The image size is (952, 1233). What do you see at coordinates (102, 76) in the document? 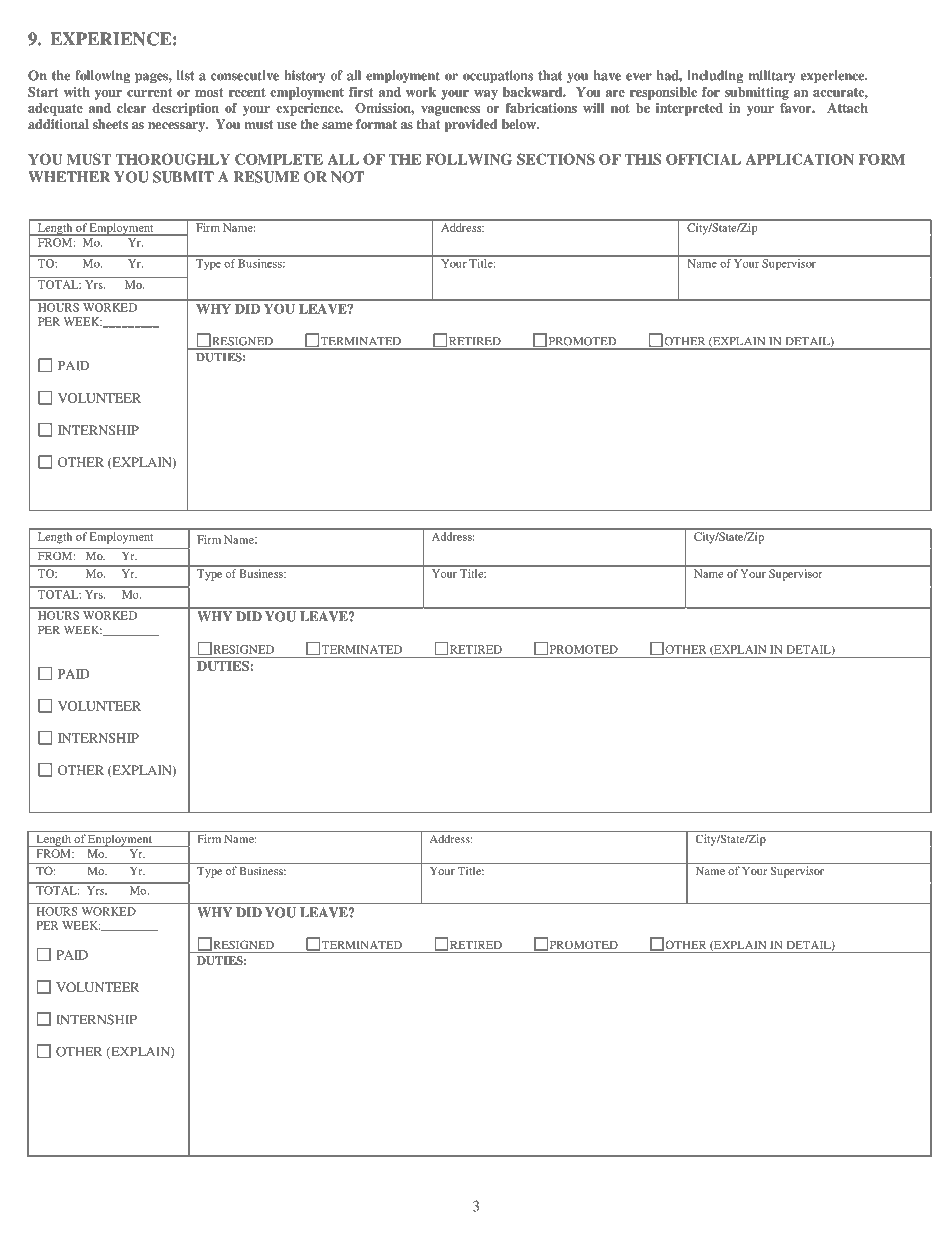
I see `following` at bounding box center [102, 76].
